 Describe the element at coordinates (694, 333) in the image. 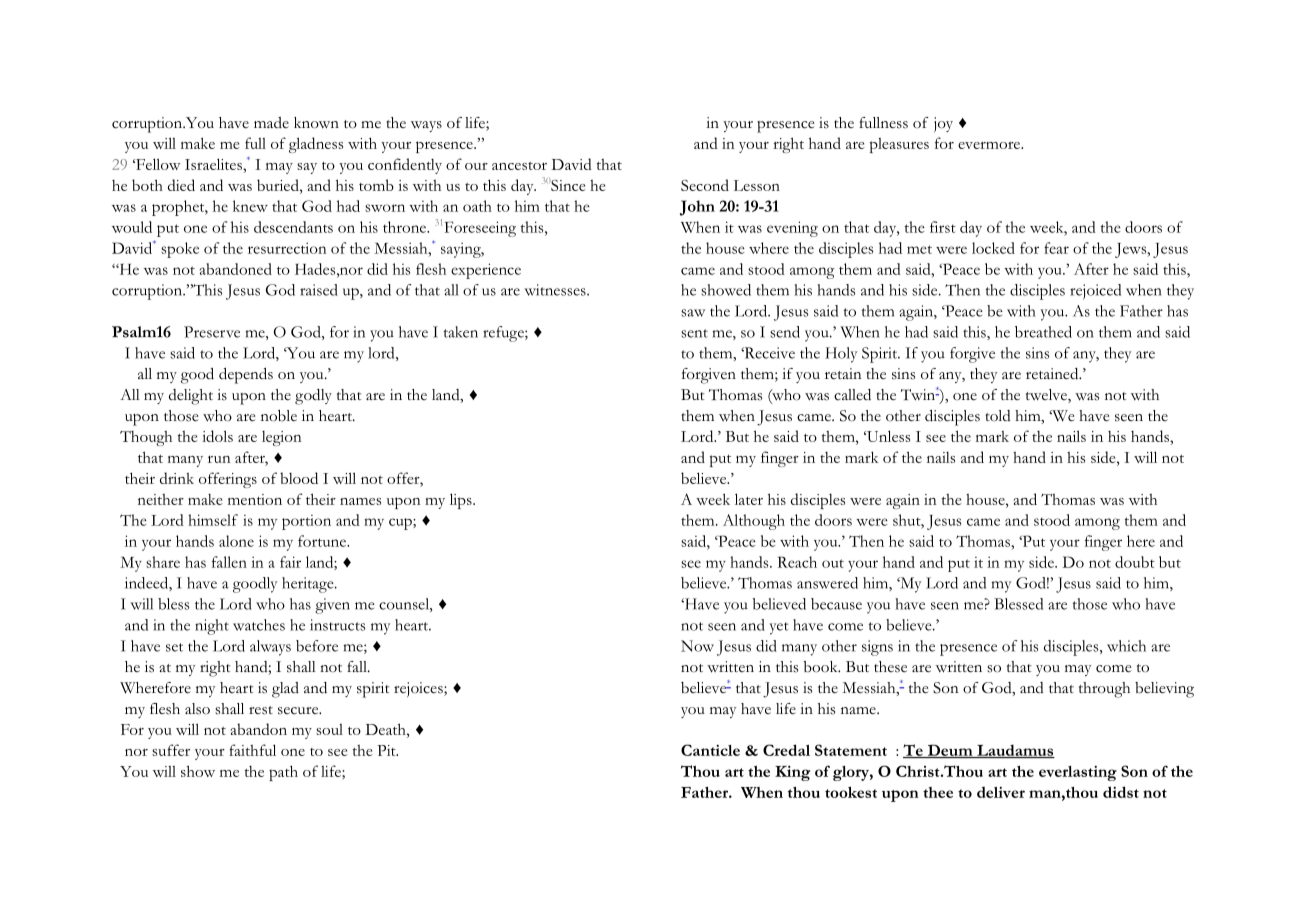

I see `sent` at that location.
